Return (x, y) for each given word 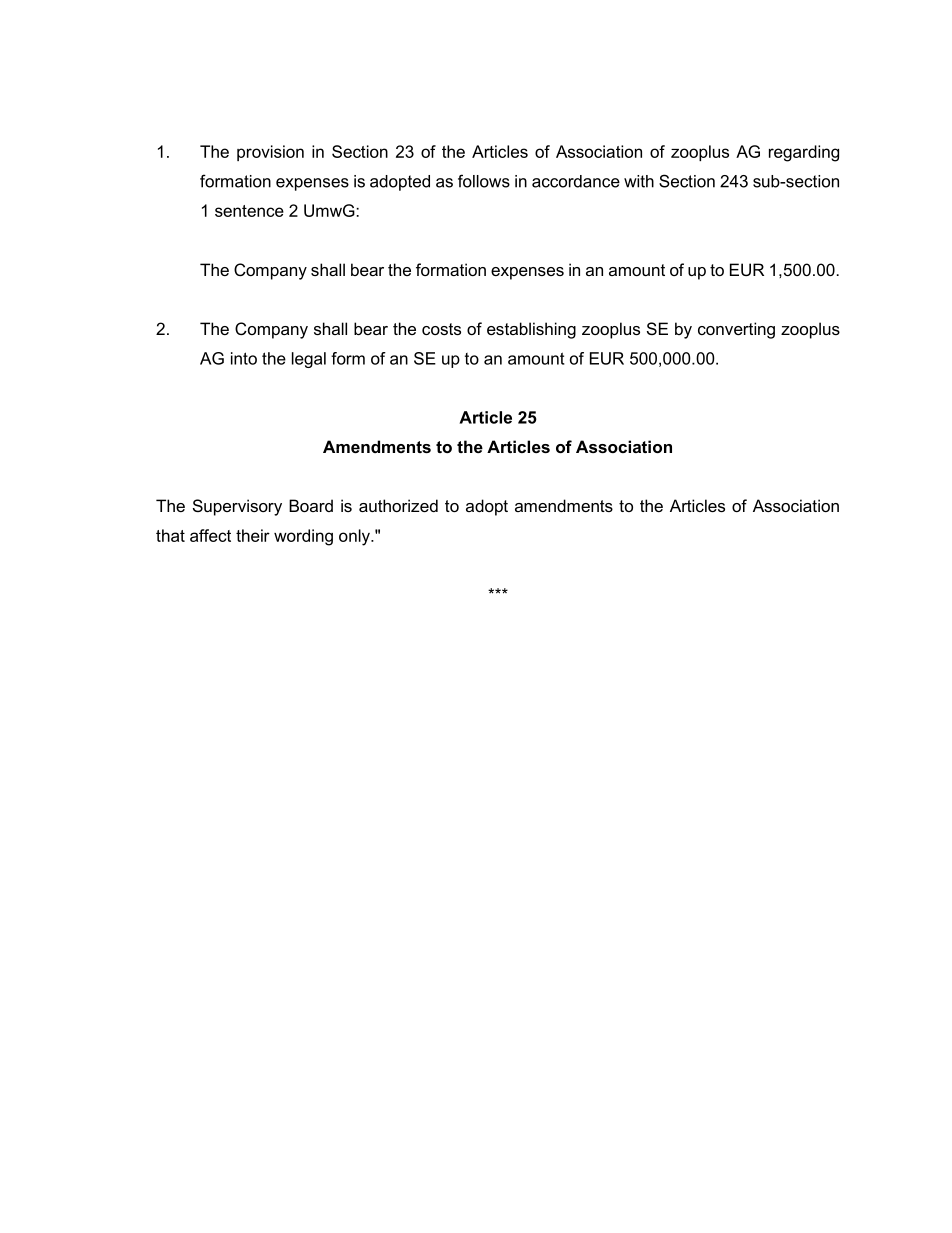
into (244, 358)
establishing (531, 330)
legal (309, 360)
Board (311, 505)
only (355, 537)
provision (270, 153)
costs (441, 329)
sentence (249, 211)
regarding (804, 153)
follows (484, 181)
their (253, 535)
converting (736, 330)
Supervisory (237, 507)
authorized (398, 505)
